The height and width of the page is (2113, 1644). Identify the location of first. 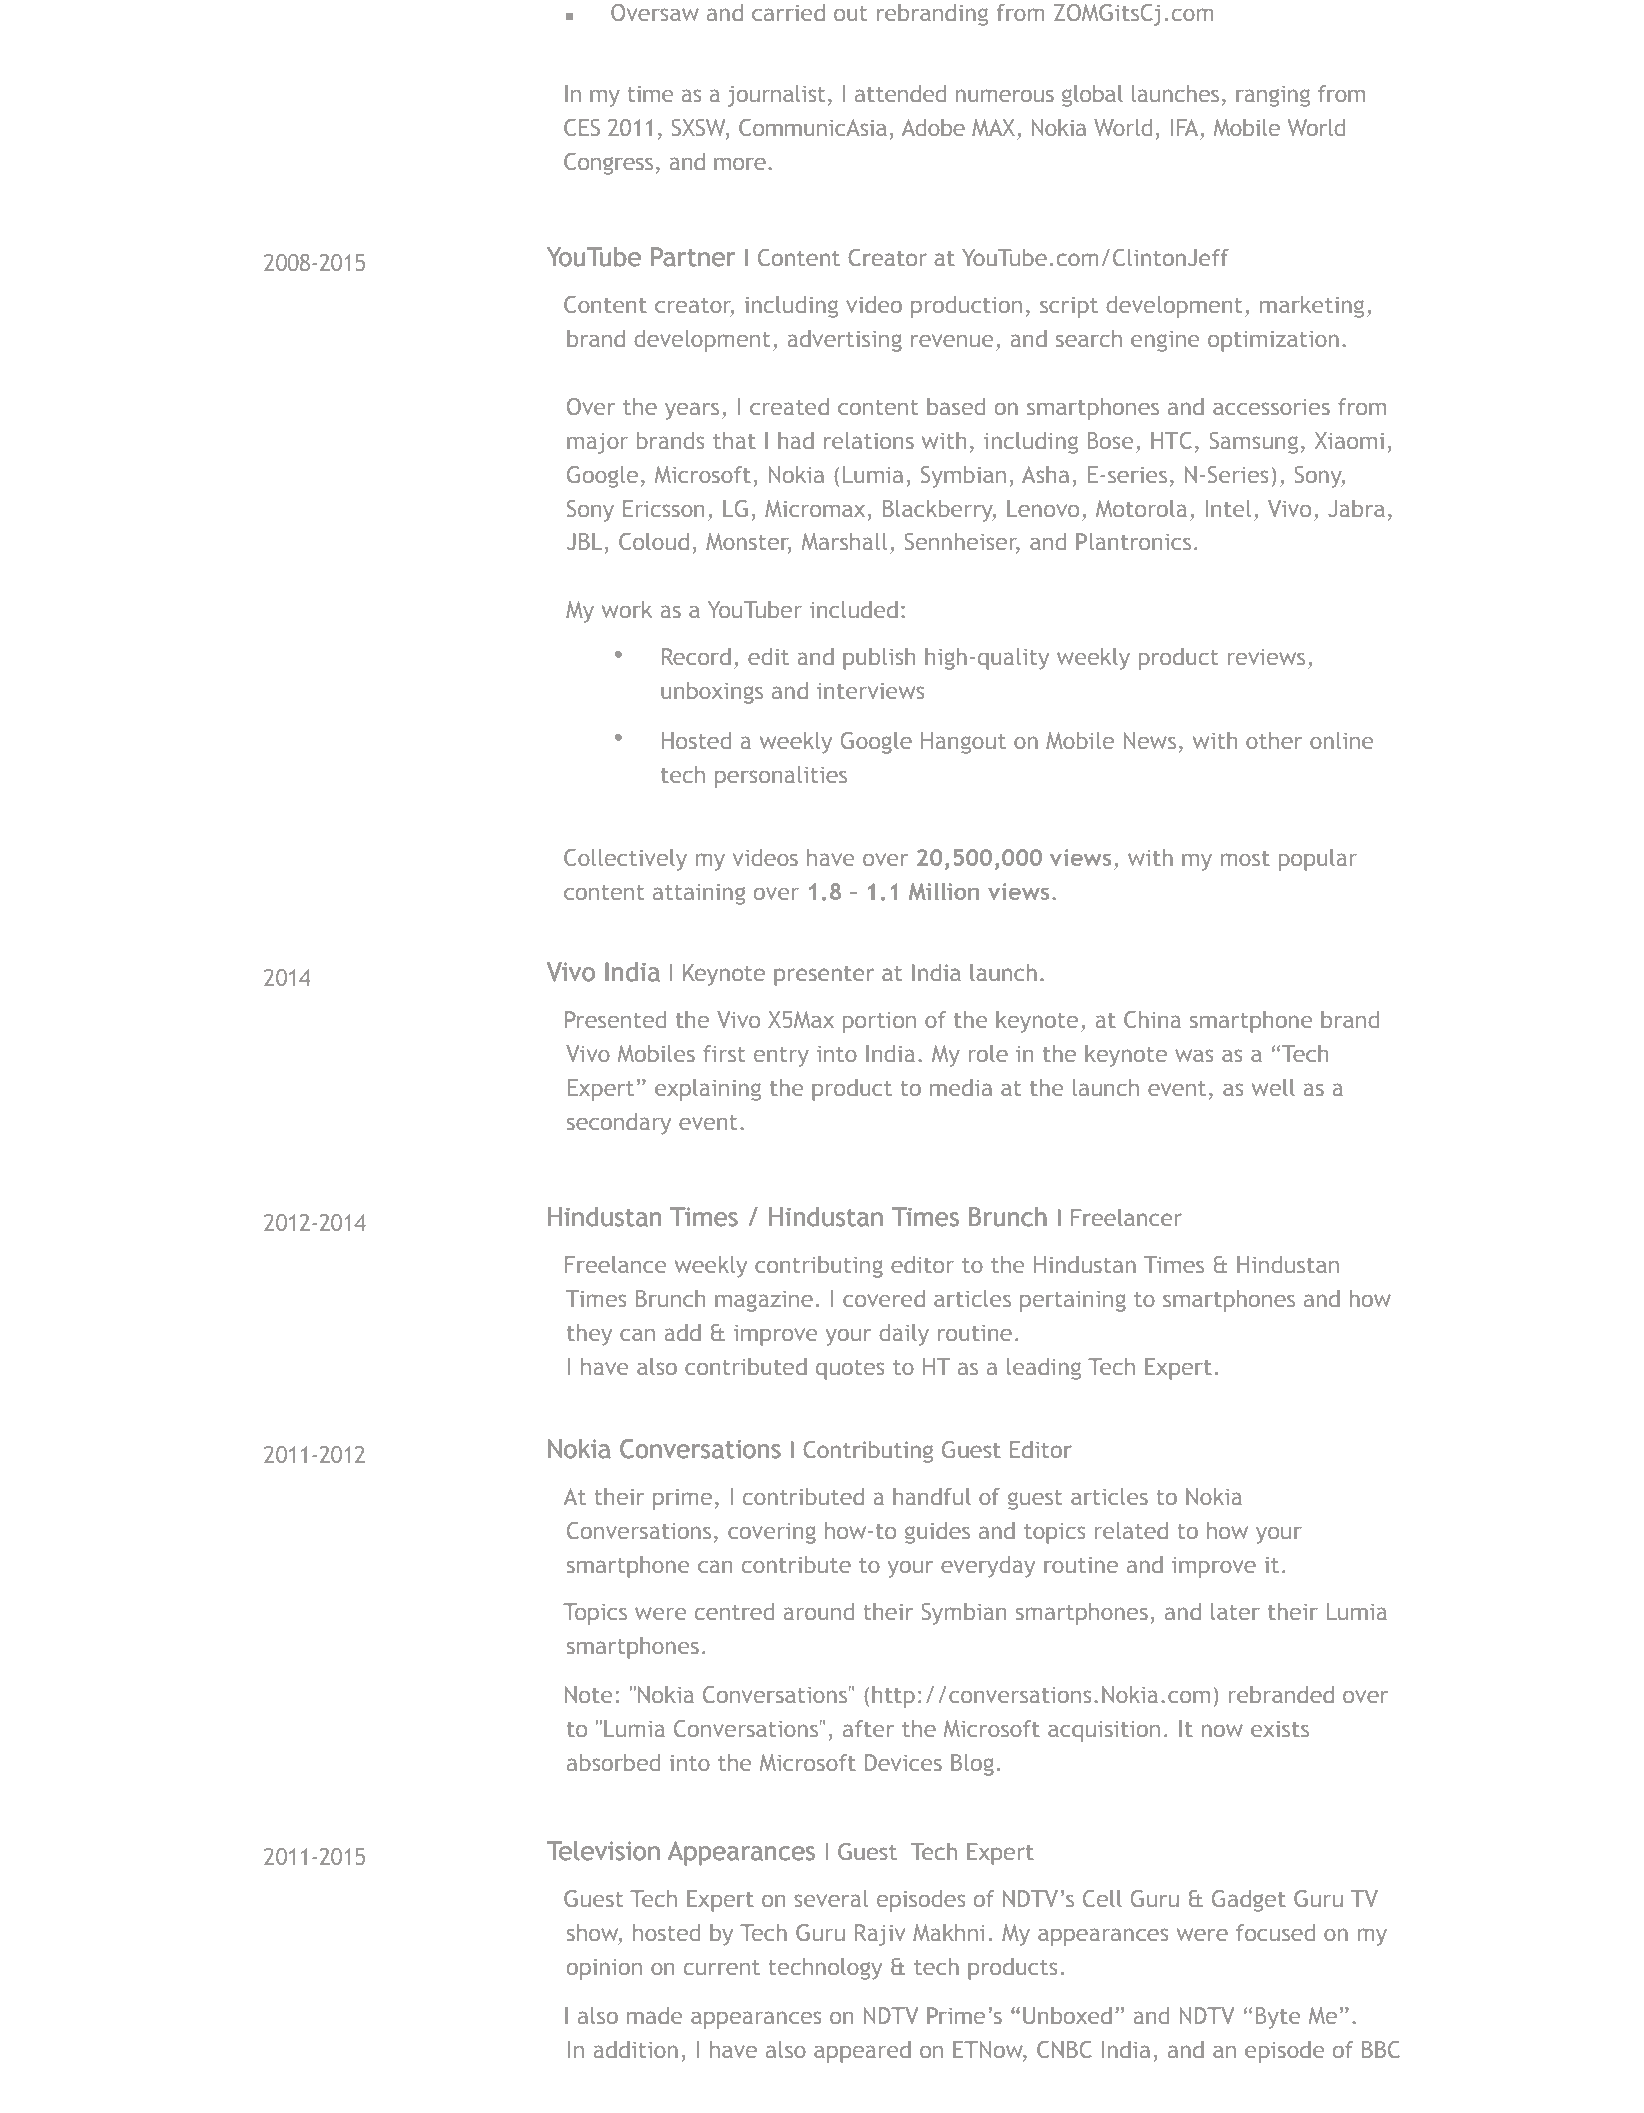
(724, 1053).
